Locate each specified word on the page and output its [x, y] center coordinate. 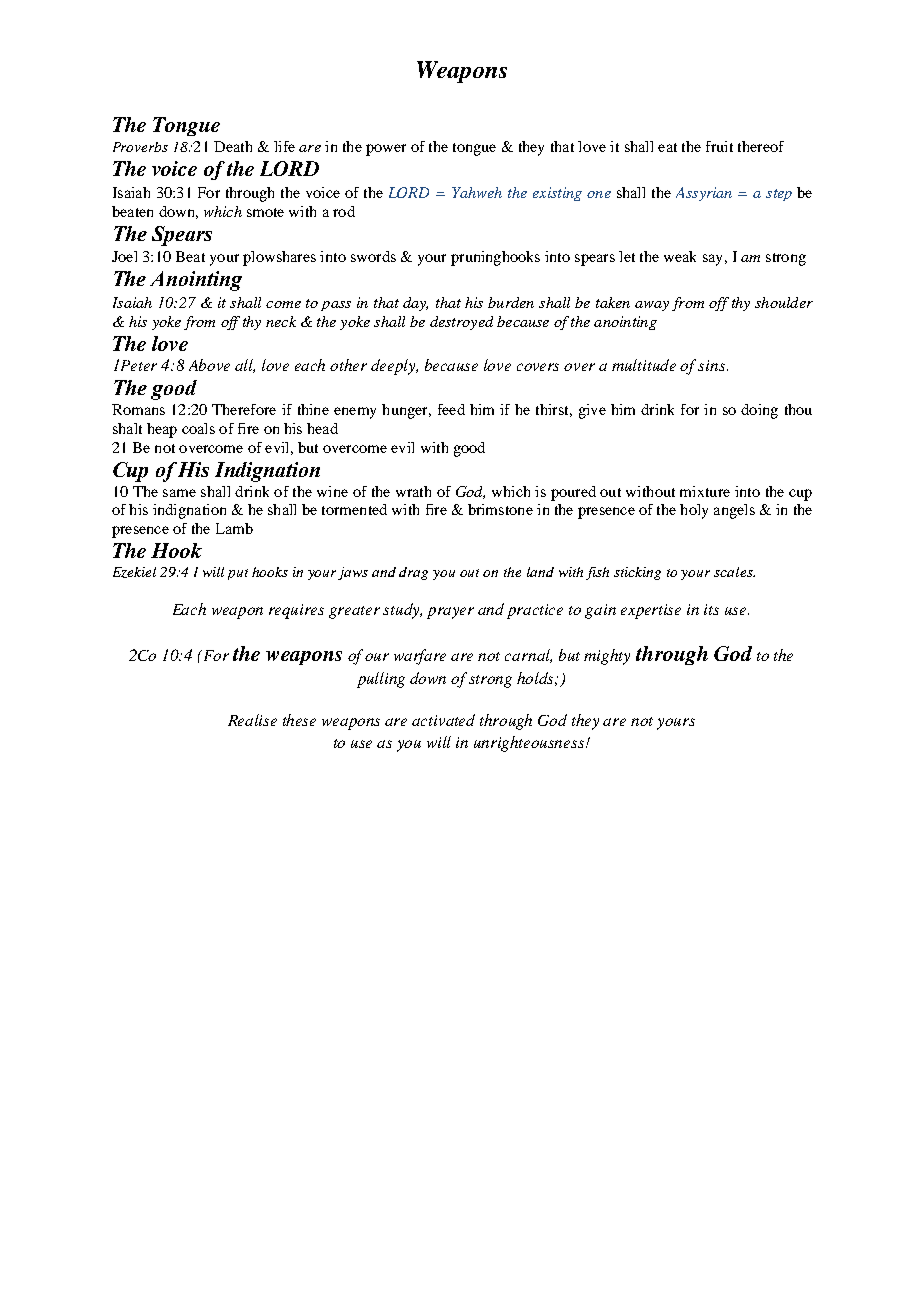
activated [443, 720]
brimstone [500, 509]
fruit [719, 146]
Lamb [234, 528]
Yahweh [477, 192]
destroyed [461, 323]
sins [713, 365]
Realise [252, 720]
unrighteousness [530, 744]
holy [694, 511]
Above [209, 365]
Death [233, 146]
